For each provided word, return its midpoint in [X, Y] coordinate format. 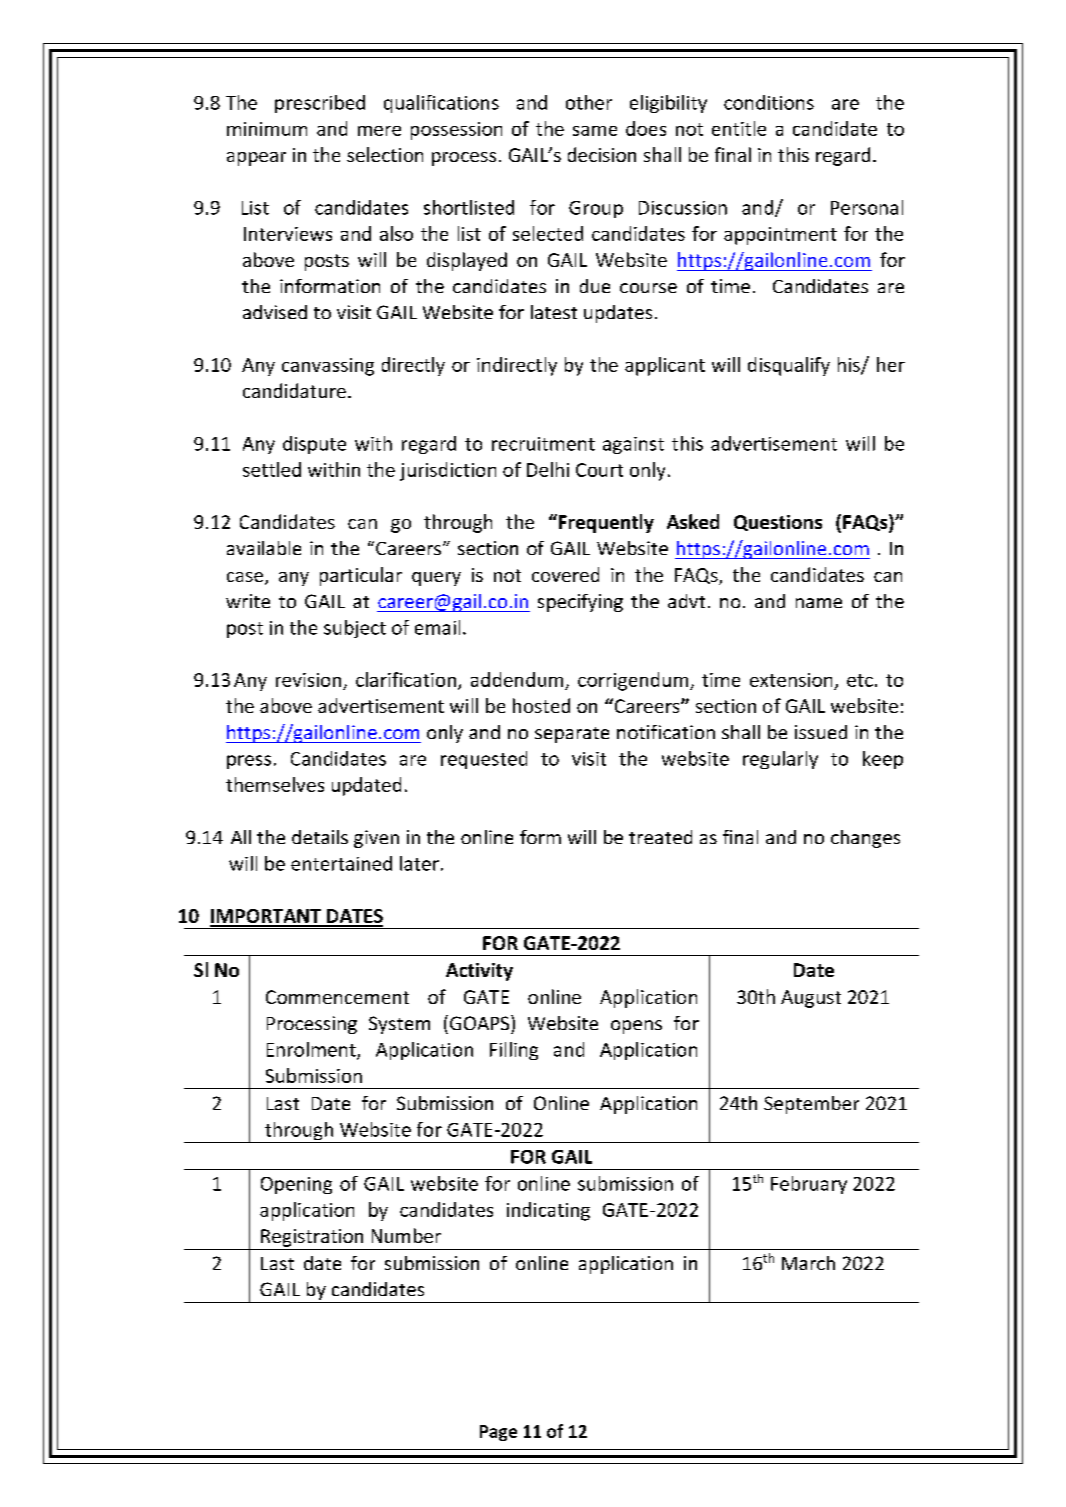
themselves [275, 784]
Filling [514, 1051]
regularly [780, 760]
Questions [778, 523]
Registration [312, 1238]
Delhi [548, 469]
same [595, 131]
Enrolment [312, 1050]
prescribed [320, 104]
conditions [769, 102]
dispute [314, 445]
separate [572, 735]
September [811, 1105]
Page [498, 1433]
